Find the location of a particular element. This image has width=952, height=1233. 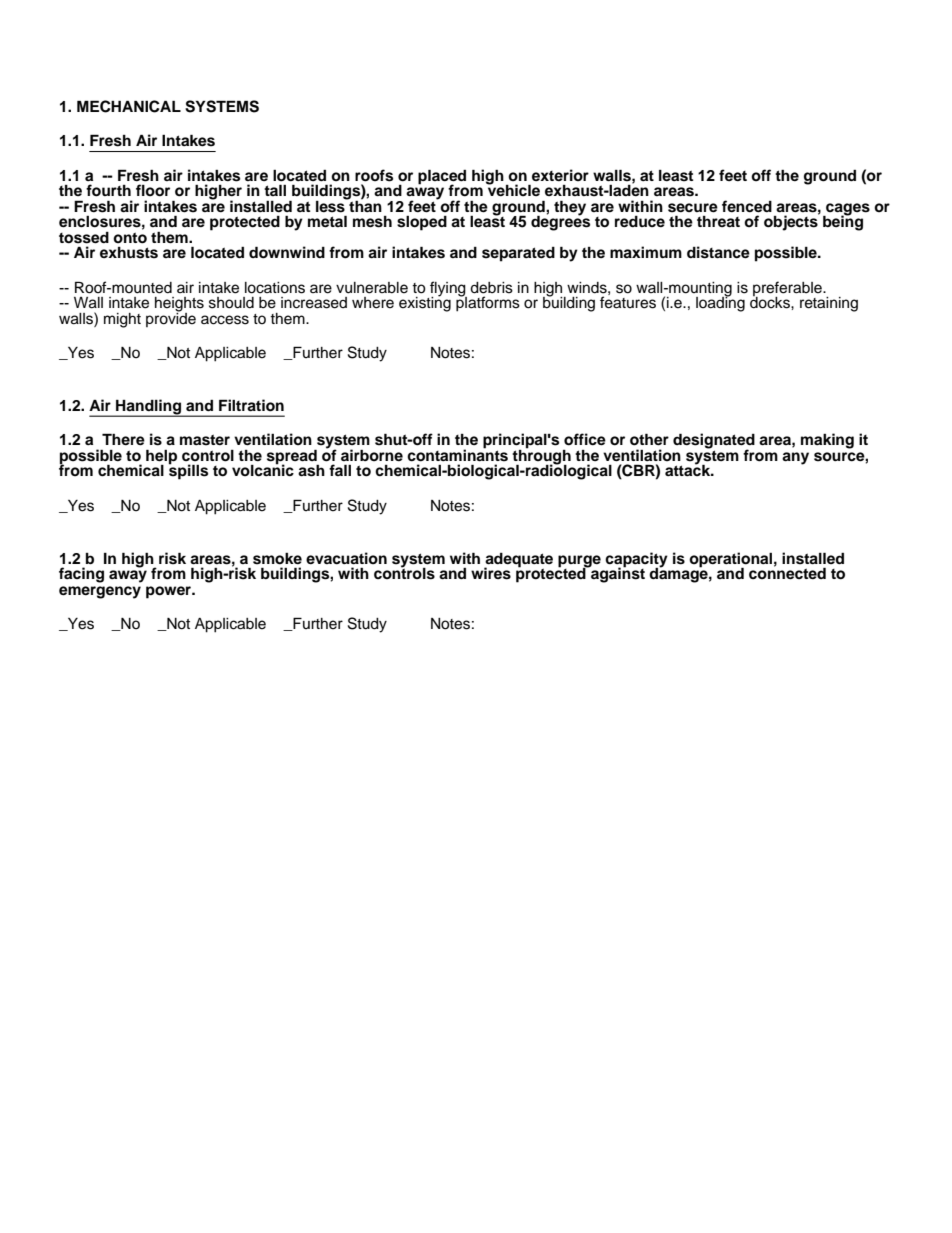

exterior is located at coordinates (560, 175).
